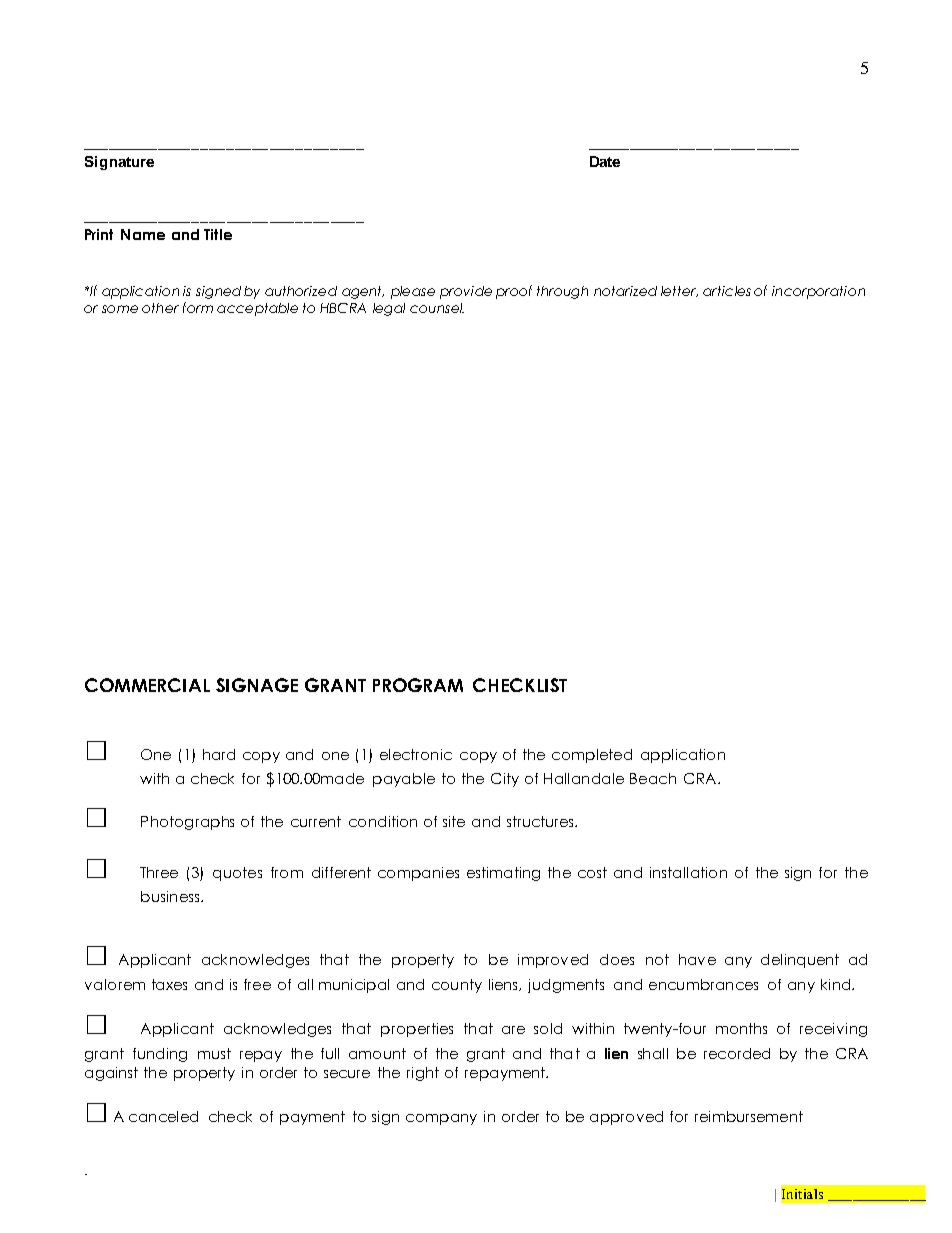 The width and height of the screenshot is (952, 1233). What do you see at coordinates (818, 292) in the screenshot?
I see `incorporation` at bounding box center [818, 292].
